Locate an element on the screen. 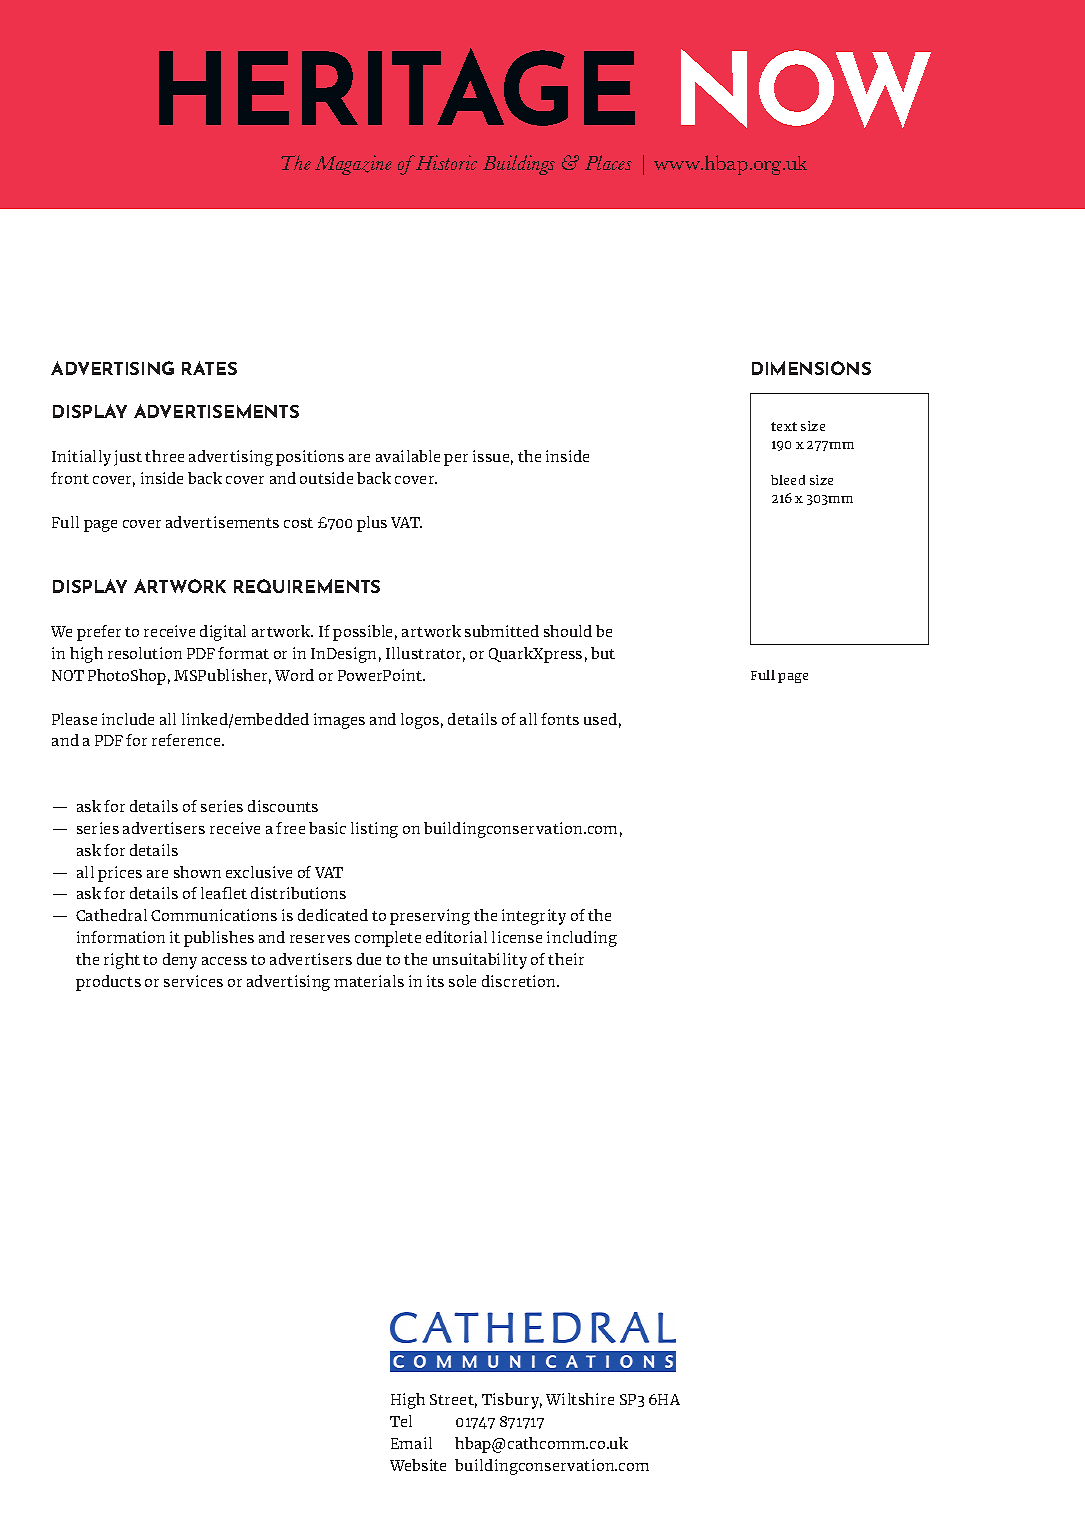 The width and height of the screenshot is (1085, 1534). listing is located at coordinates (374, 830).
